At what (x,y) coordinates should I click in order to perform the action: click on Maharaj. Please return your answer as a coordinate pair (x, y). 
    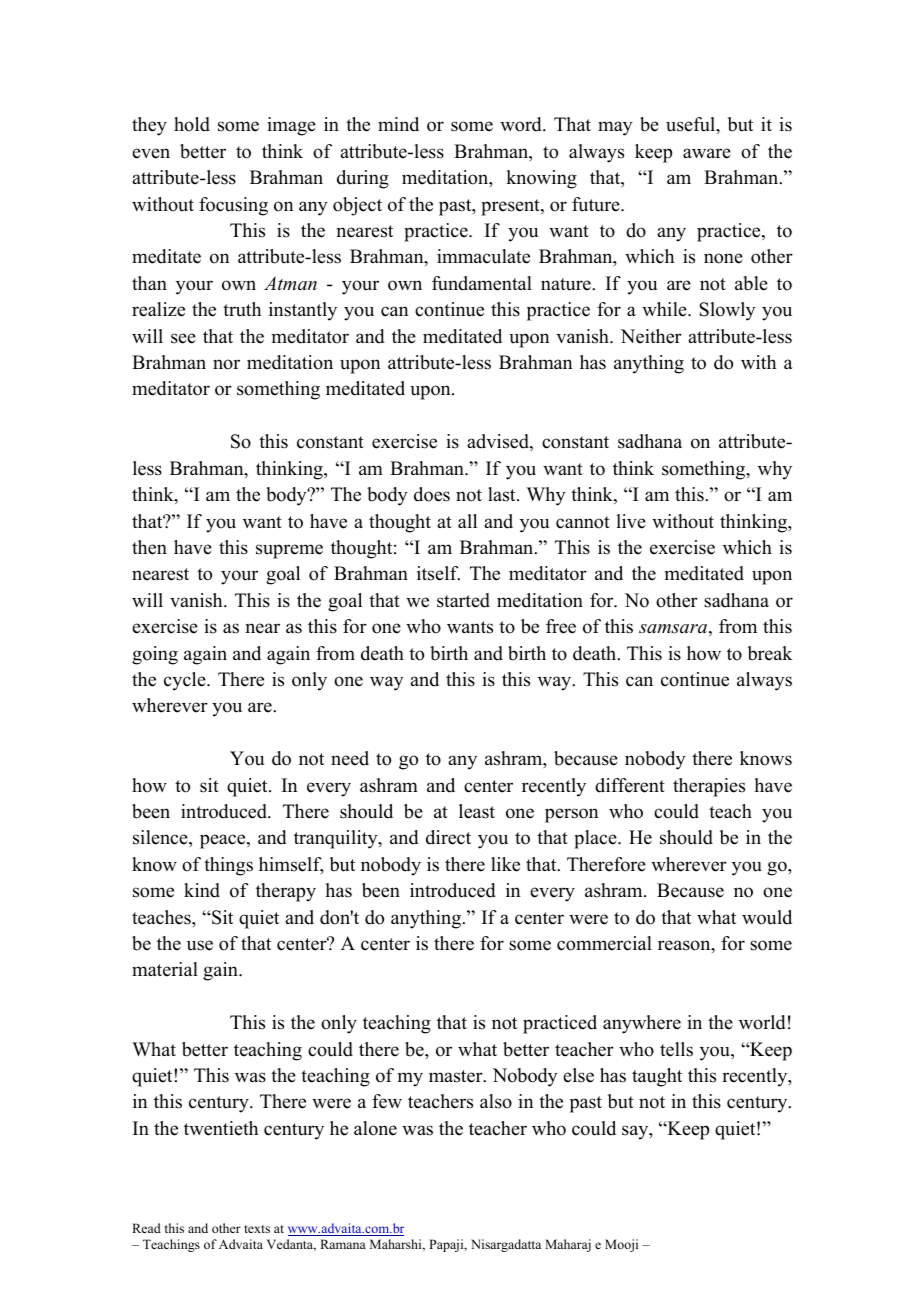
    Looking at the image, I should click on (568, 1245).
